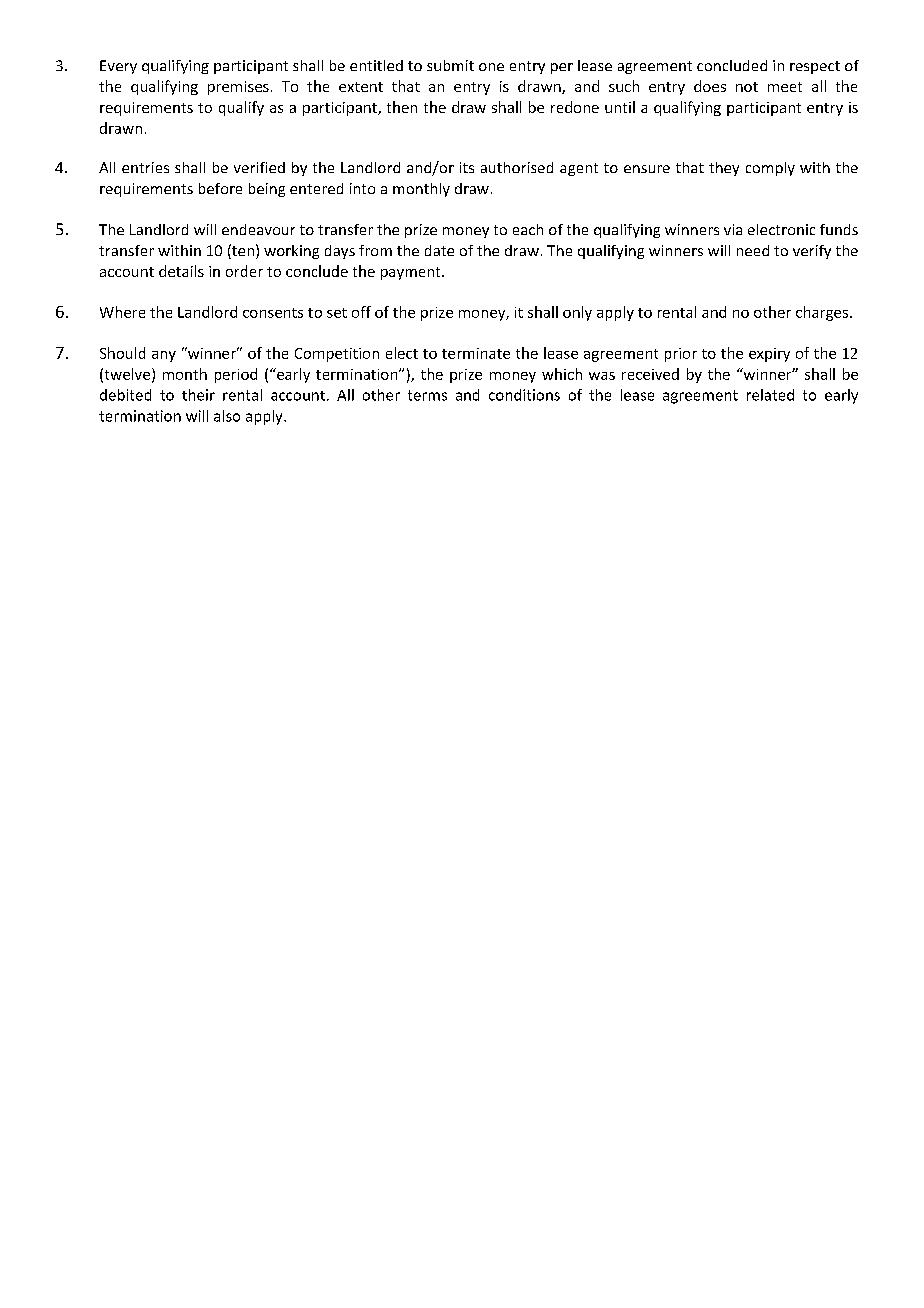 The image size is (924, 1308). What do you see at coordinates (450, 65) in the screenshot?
I see `submit` at bounding box center [450, 65].
